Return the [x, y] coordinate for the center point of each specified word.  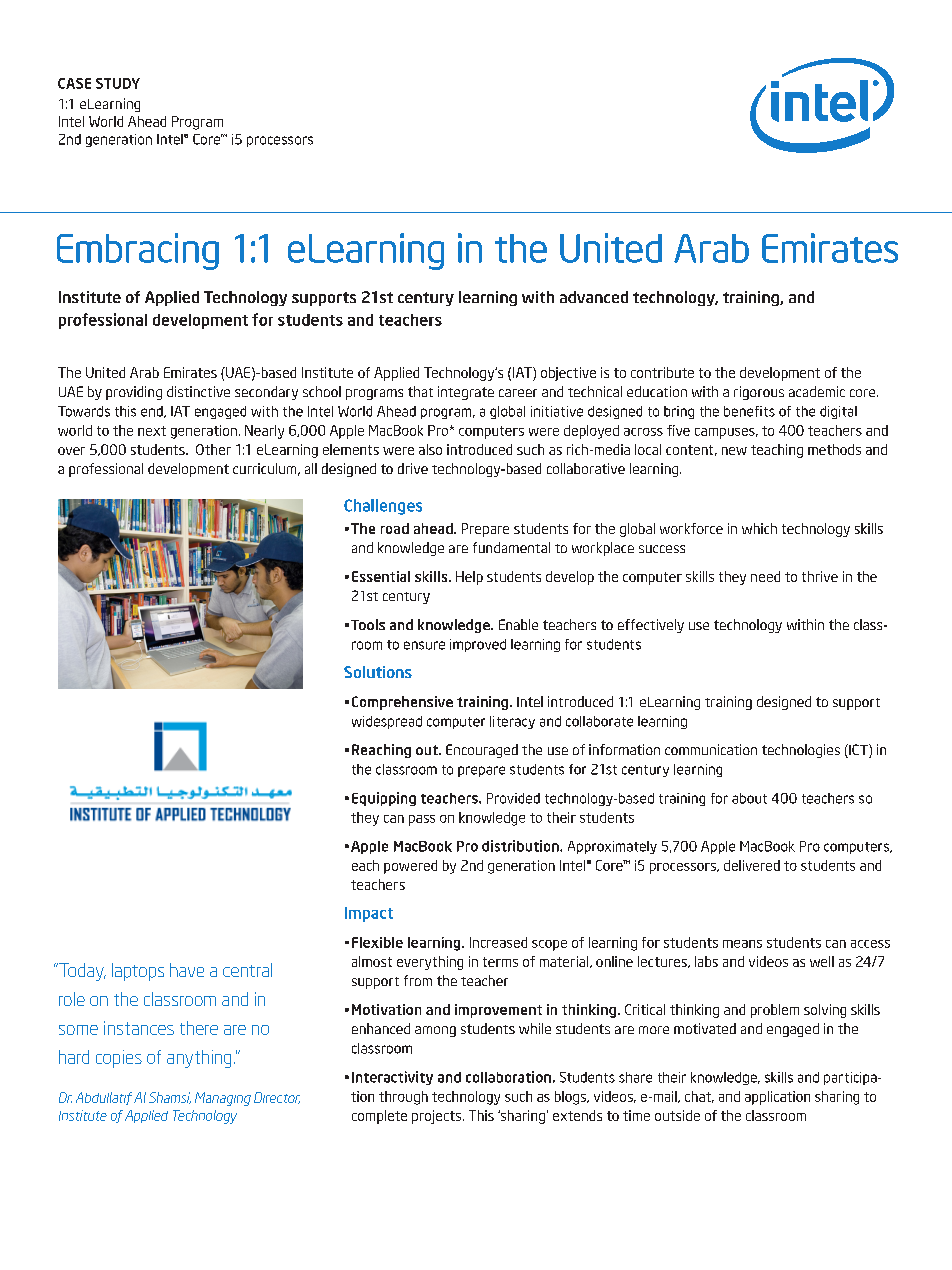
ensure [424, 645]
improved [478, 645]
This [481, 1115]
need [765, 576]
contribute [662, 372]
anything [199, 1059]
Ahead [147, 121]
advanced [594, 297]
